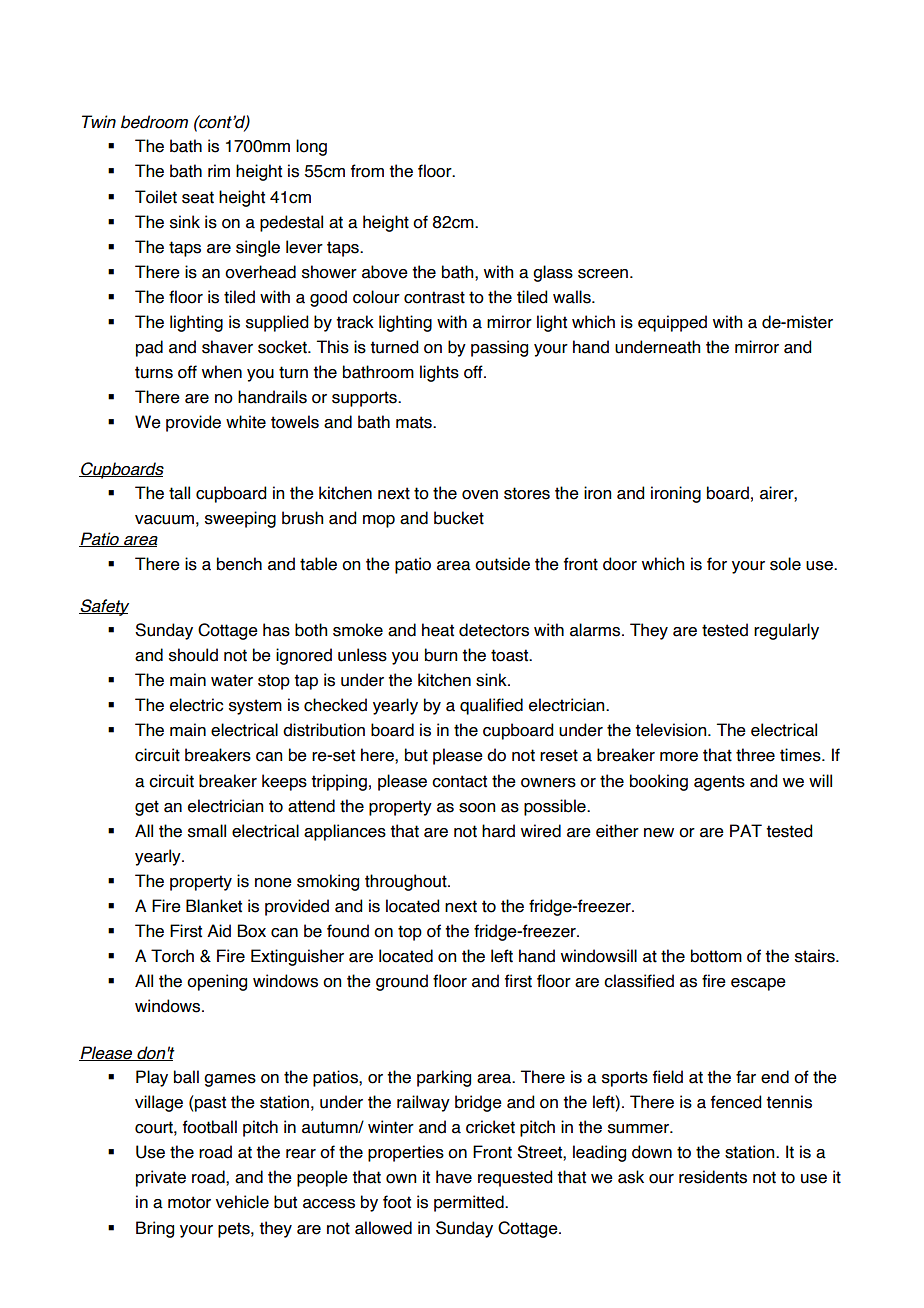 This screenshot has width=924, height=1308. Describe the element at coordinates (367, 171) in the screenshot. I see `from` at that location.
